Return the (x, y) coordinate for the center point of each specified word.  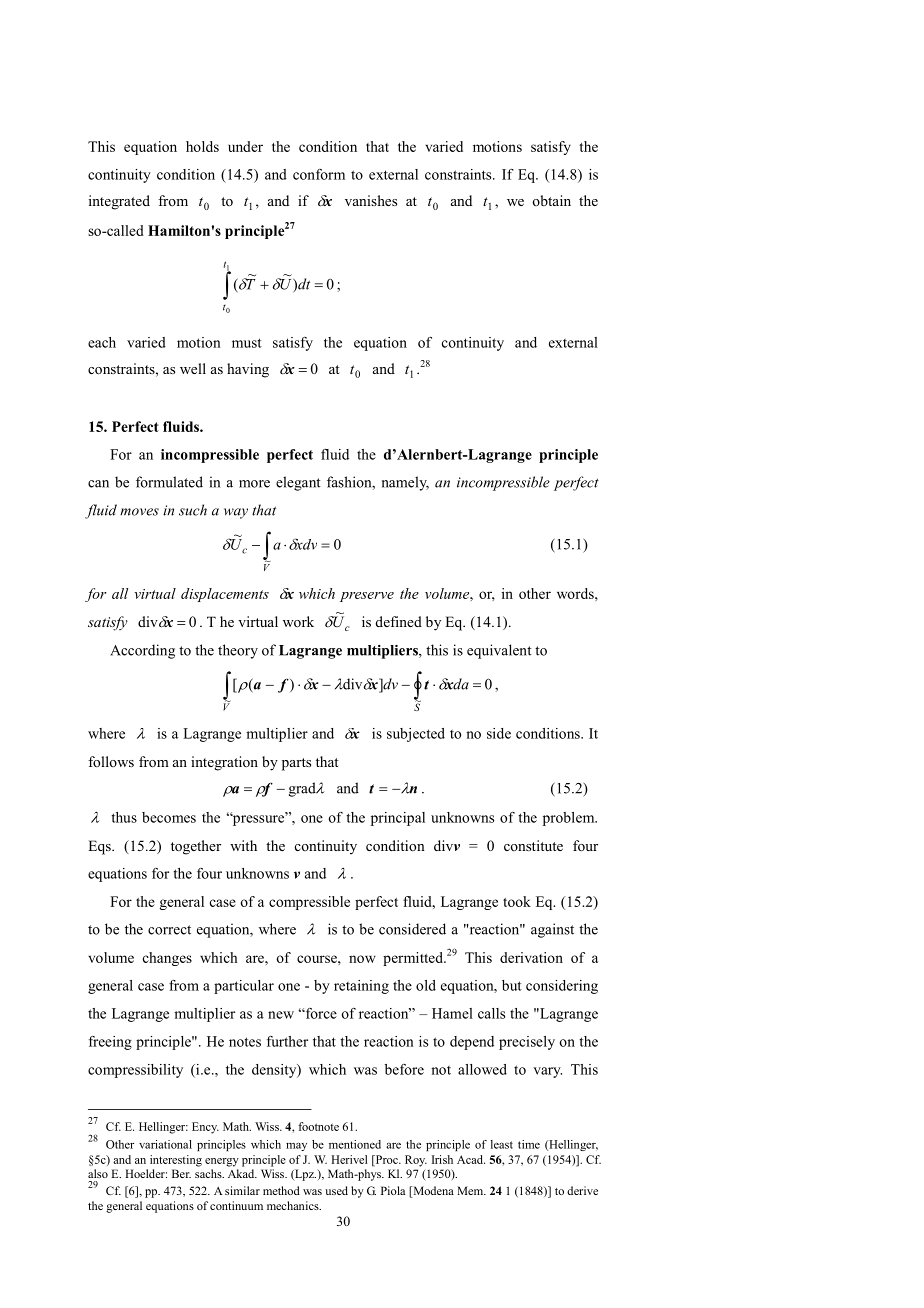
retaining (361, 987)
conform (319, 174)
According (142, 651)
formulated (169, 482)
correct (169, 930)
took (517, 901)
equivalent (499, 651)
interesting (176, 1161)
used (336, 1190)
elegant (298, 483)
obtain (551, 200)
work (298, 621)
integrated (119, 202)
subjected (416, 735)
